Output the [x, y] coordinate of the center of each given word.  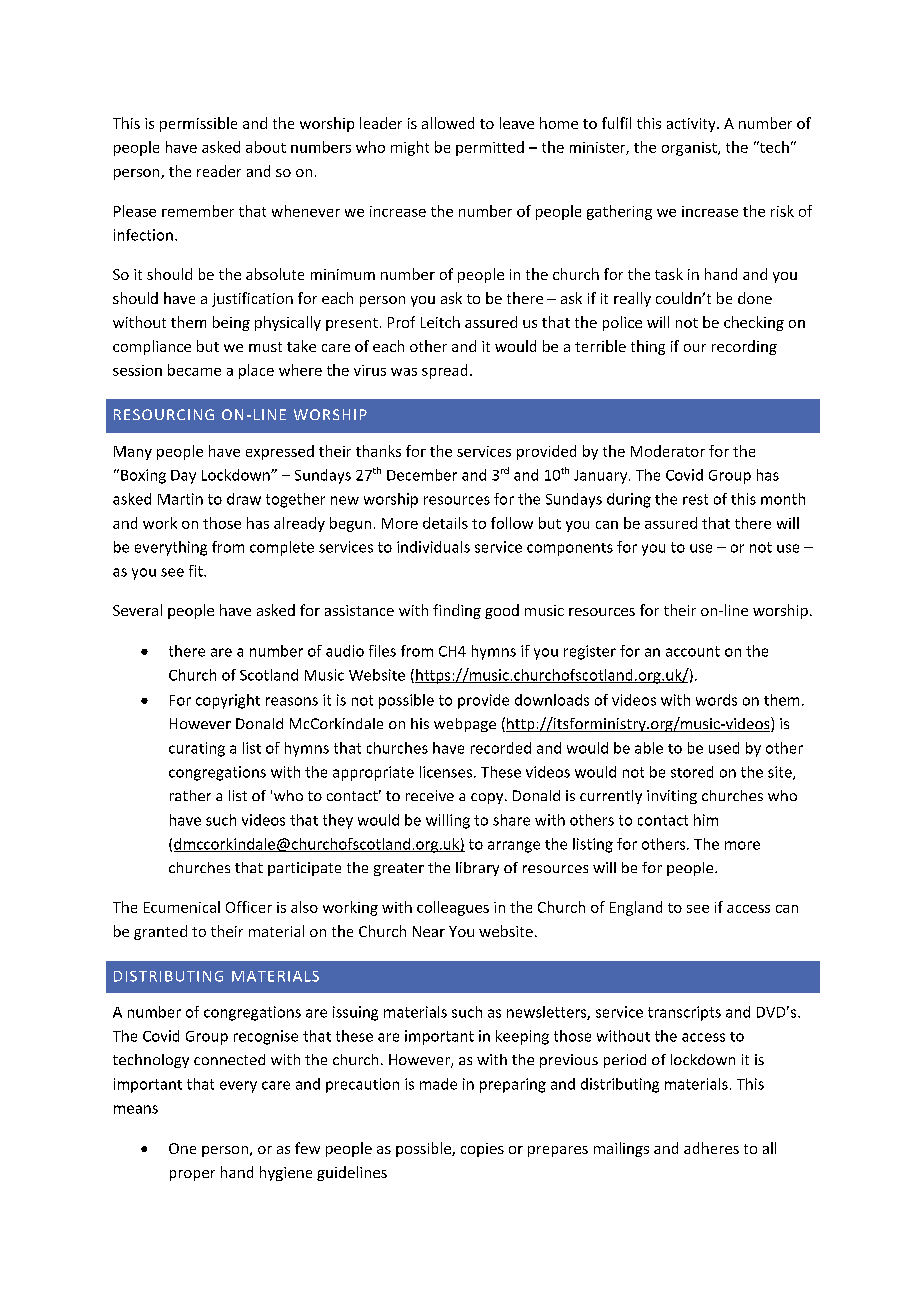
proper [192, 1175]
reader [219, 171]
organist [690, 149]
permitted [490, 148]
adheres [711, 1148]
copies [482, 1150]
